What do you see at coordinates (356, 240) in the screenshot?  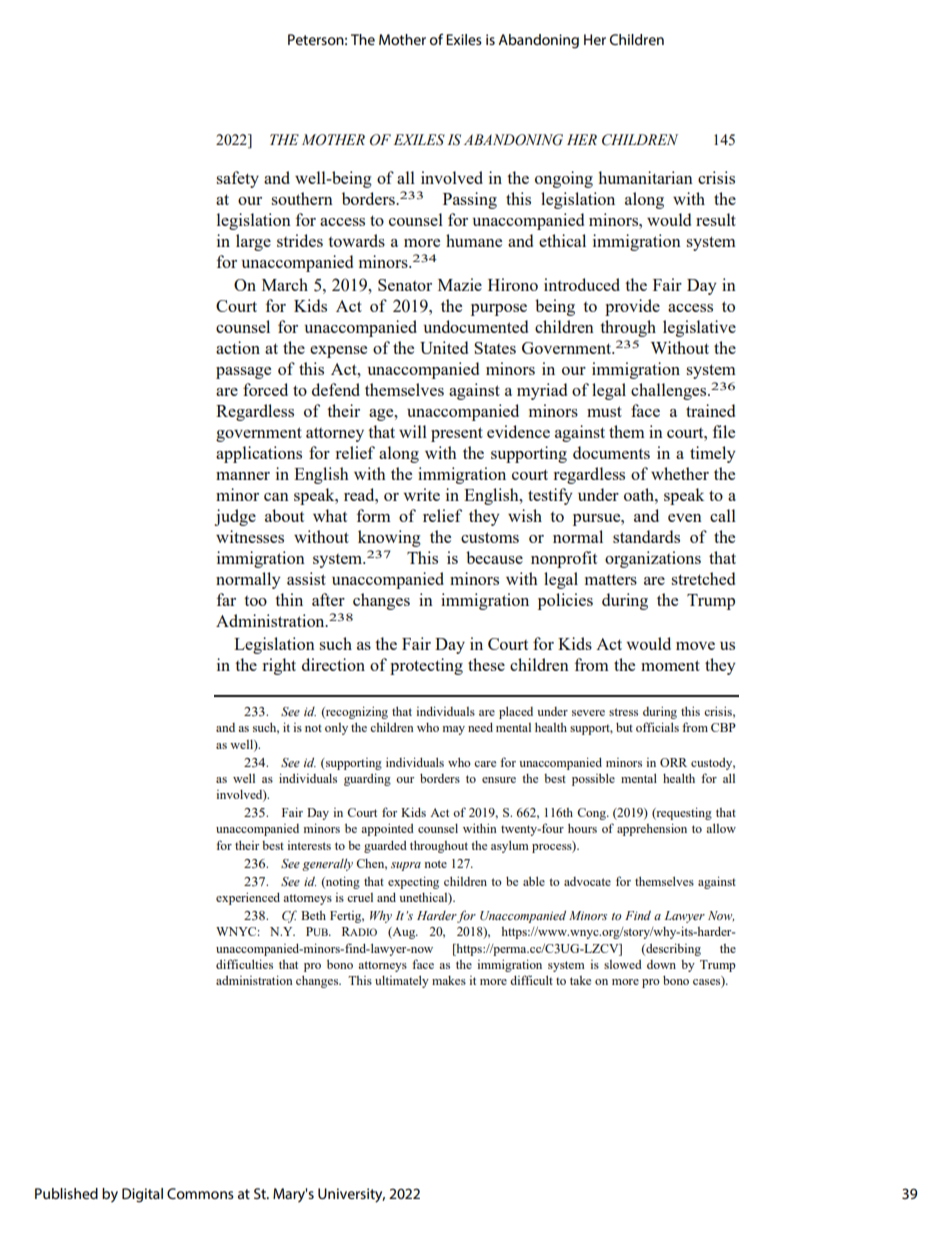 I see `towards` at bounding box center [356, 240].
